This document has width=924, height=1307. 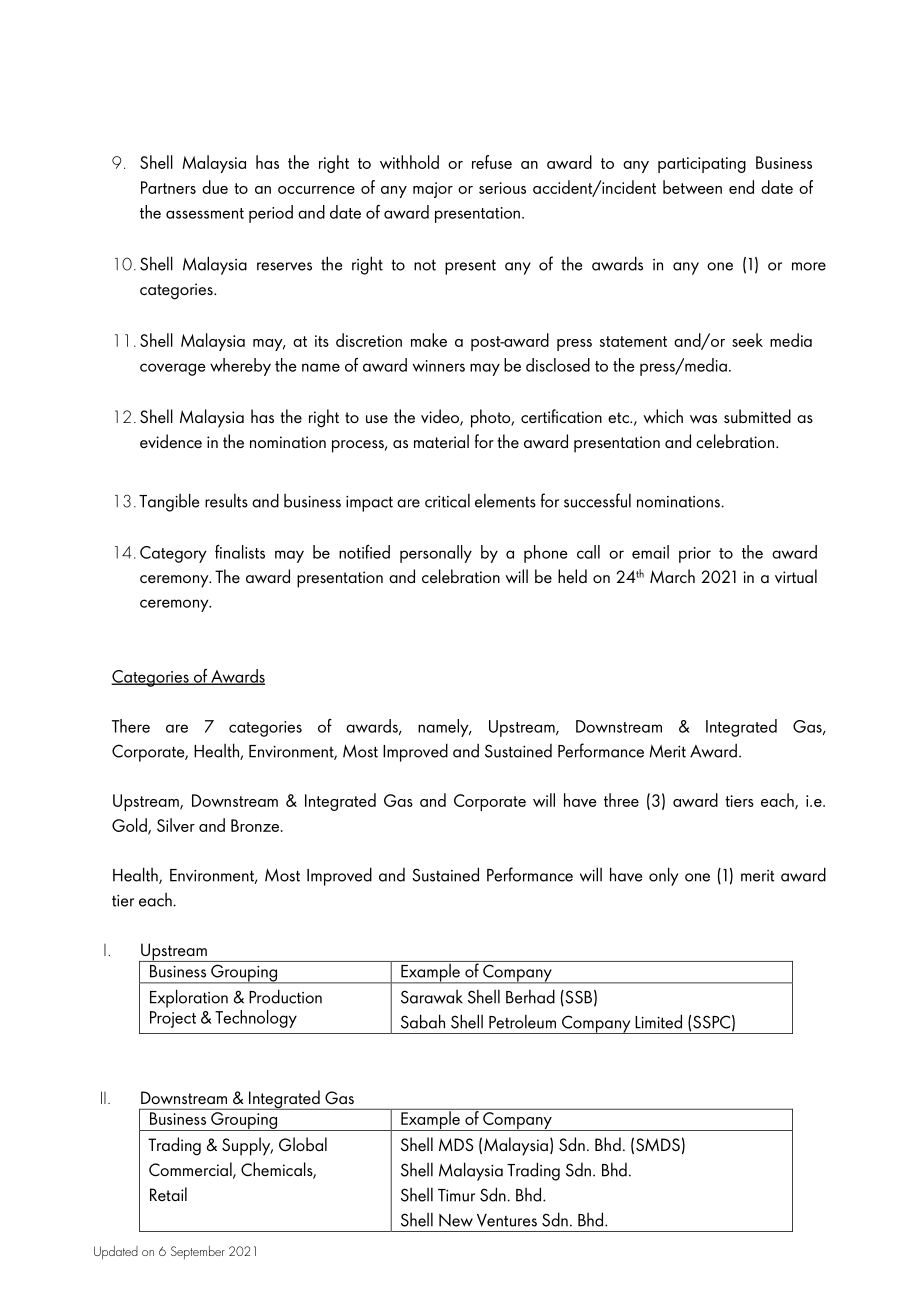 What do you see at coordinates (240, 552) in the document?
I see `finalists` at bounding box center [240, 552].
